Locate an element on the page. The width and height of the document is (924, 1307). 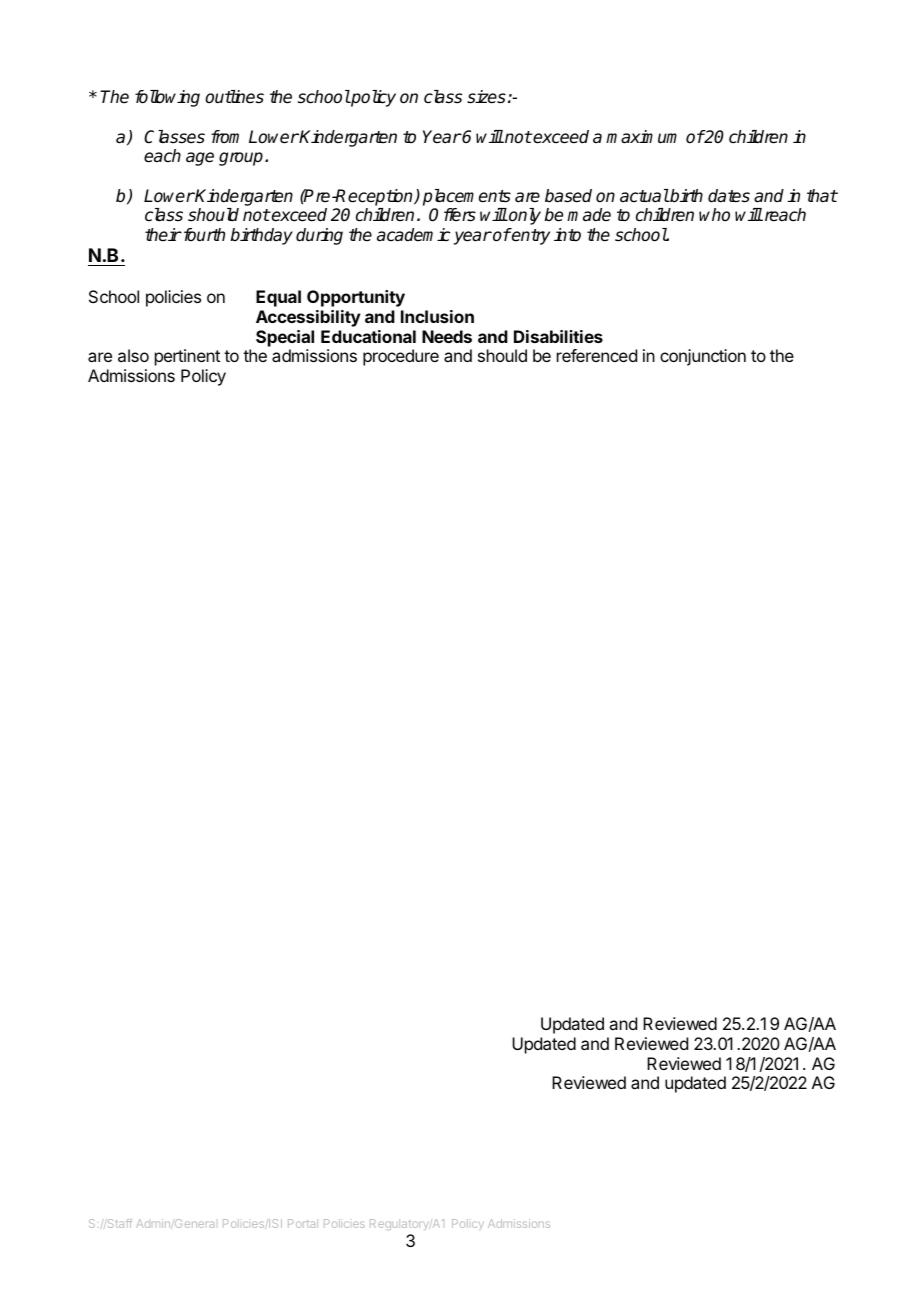
Special is located at coordinates (285, 338).
